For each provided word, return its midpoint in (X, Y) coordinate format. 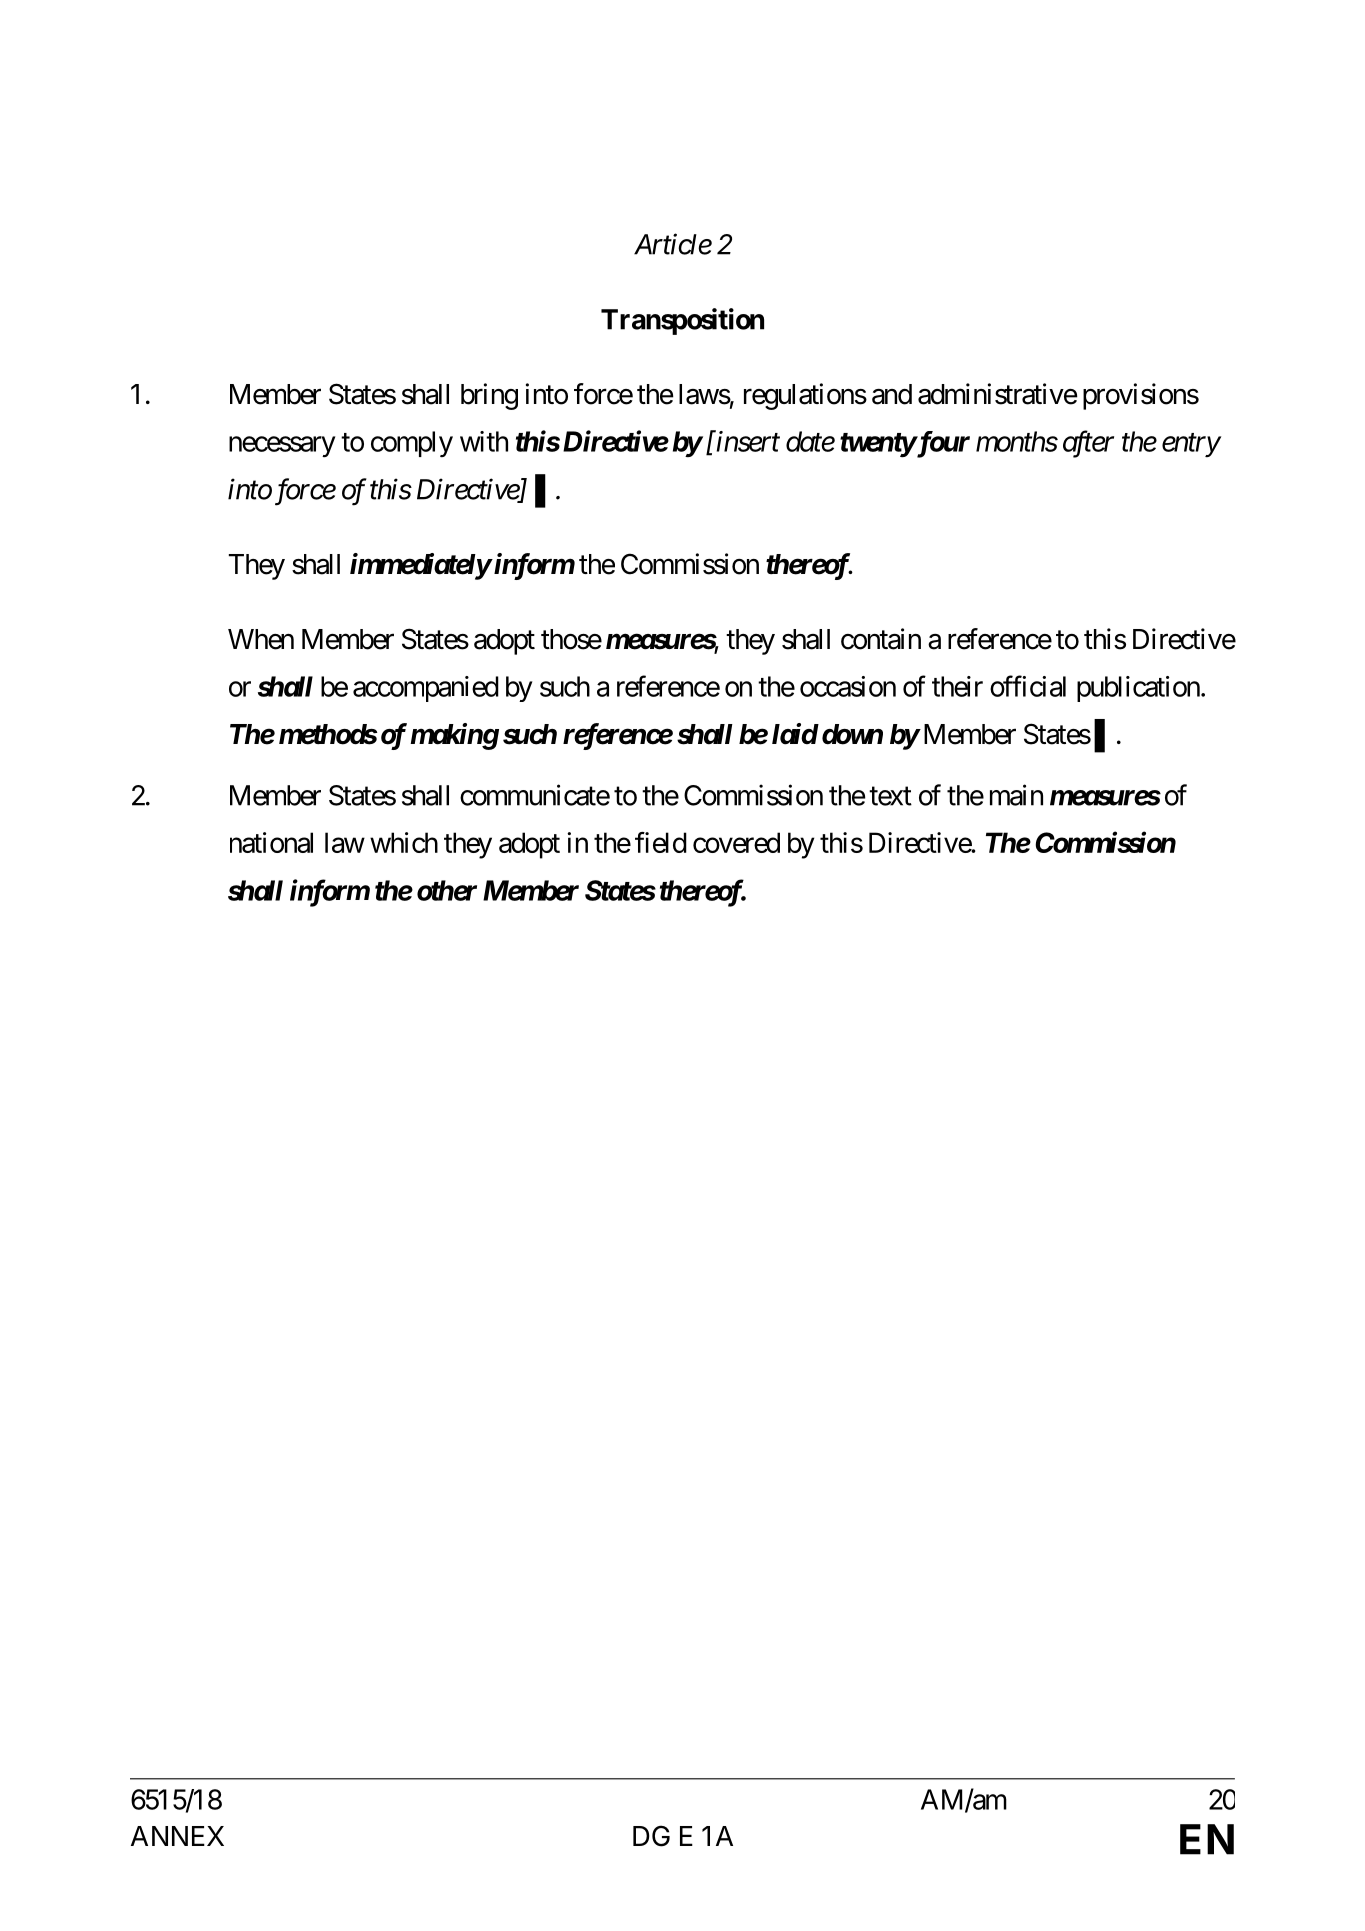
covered (736, 842)
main (1016, 795)
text (890, 796)
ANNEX (177, 1836)
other (447, 890)
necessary (282, 446)
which (404, 842)
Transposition (682, 321)
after (1088, 444)
